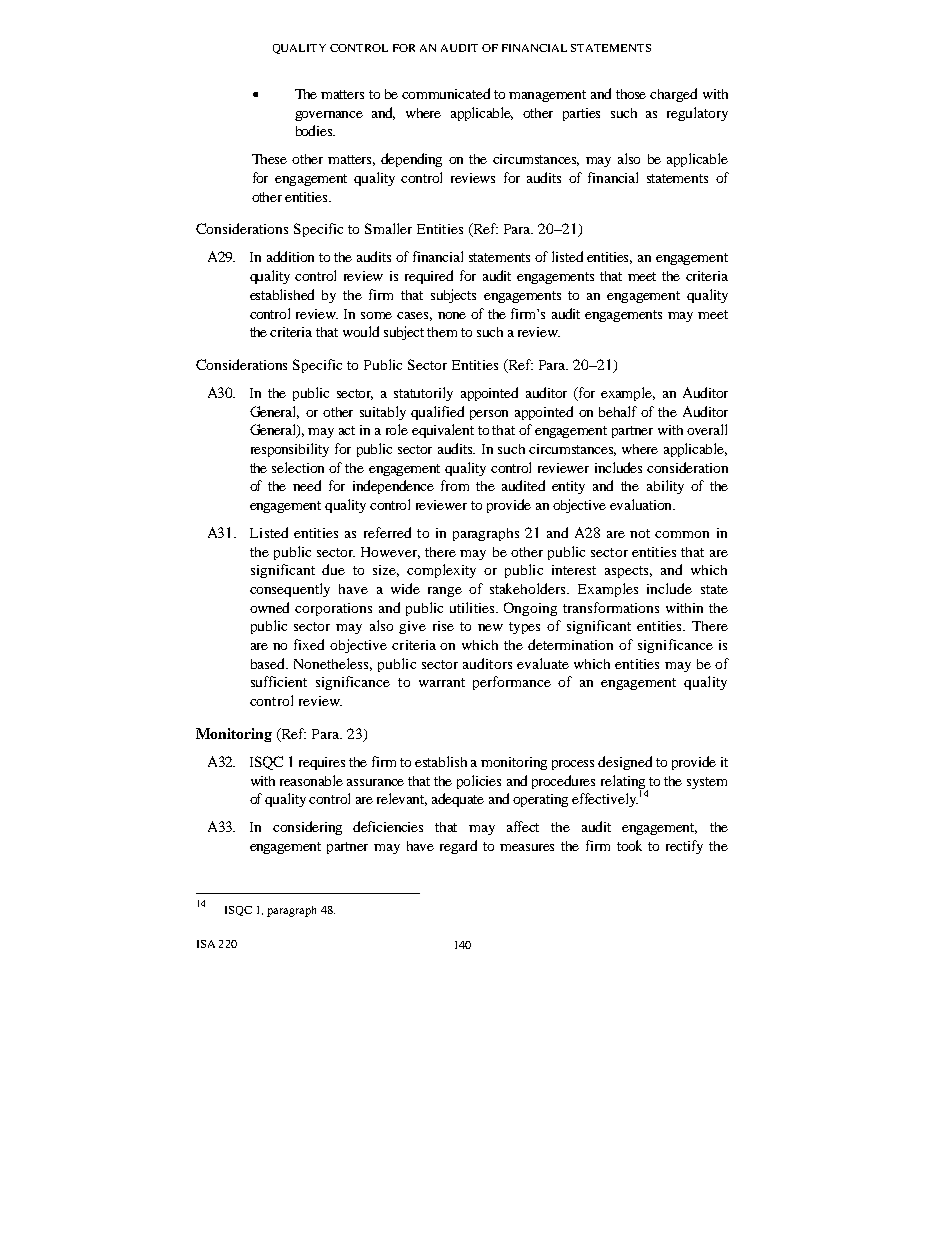 The height and width of the screenshot is (1233, 952). Describe the element at coordinates (269, 159) in the screenshot. I see `These` at that location.
